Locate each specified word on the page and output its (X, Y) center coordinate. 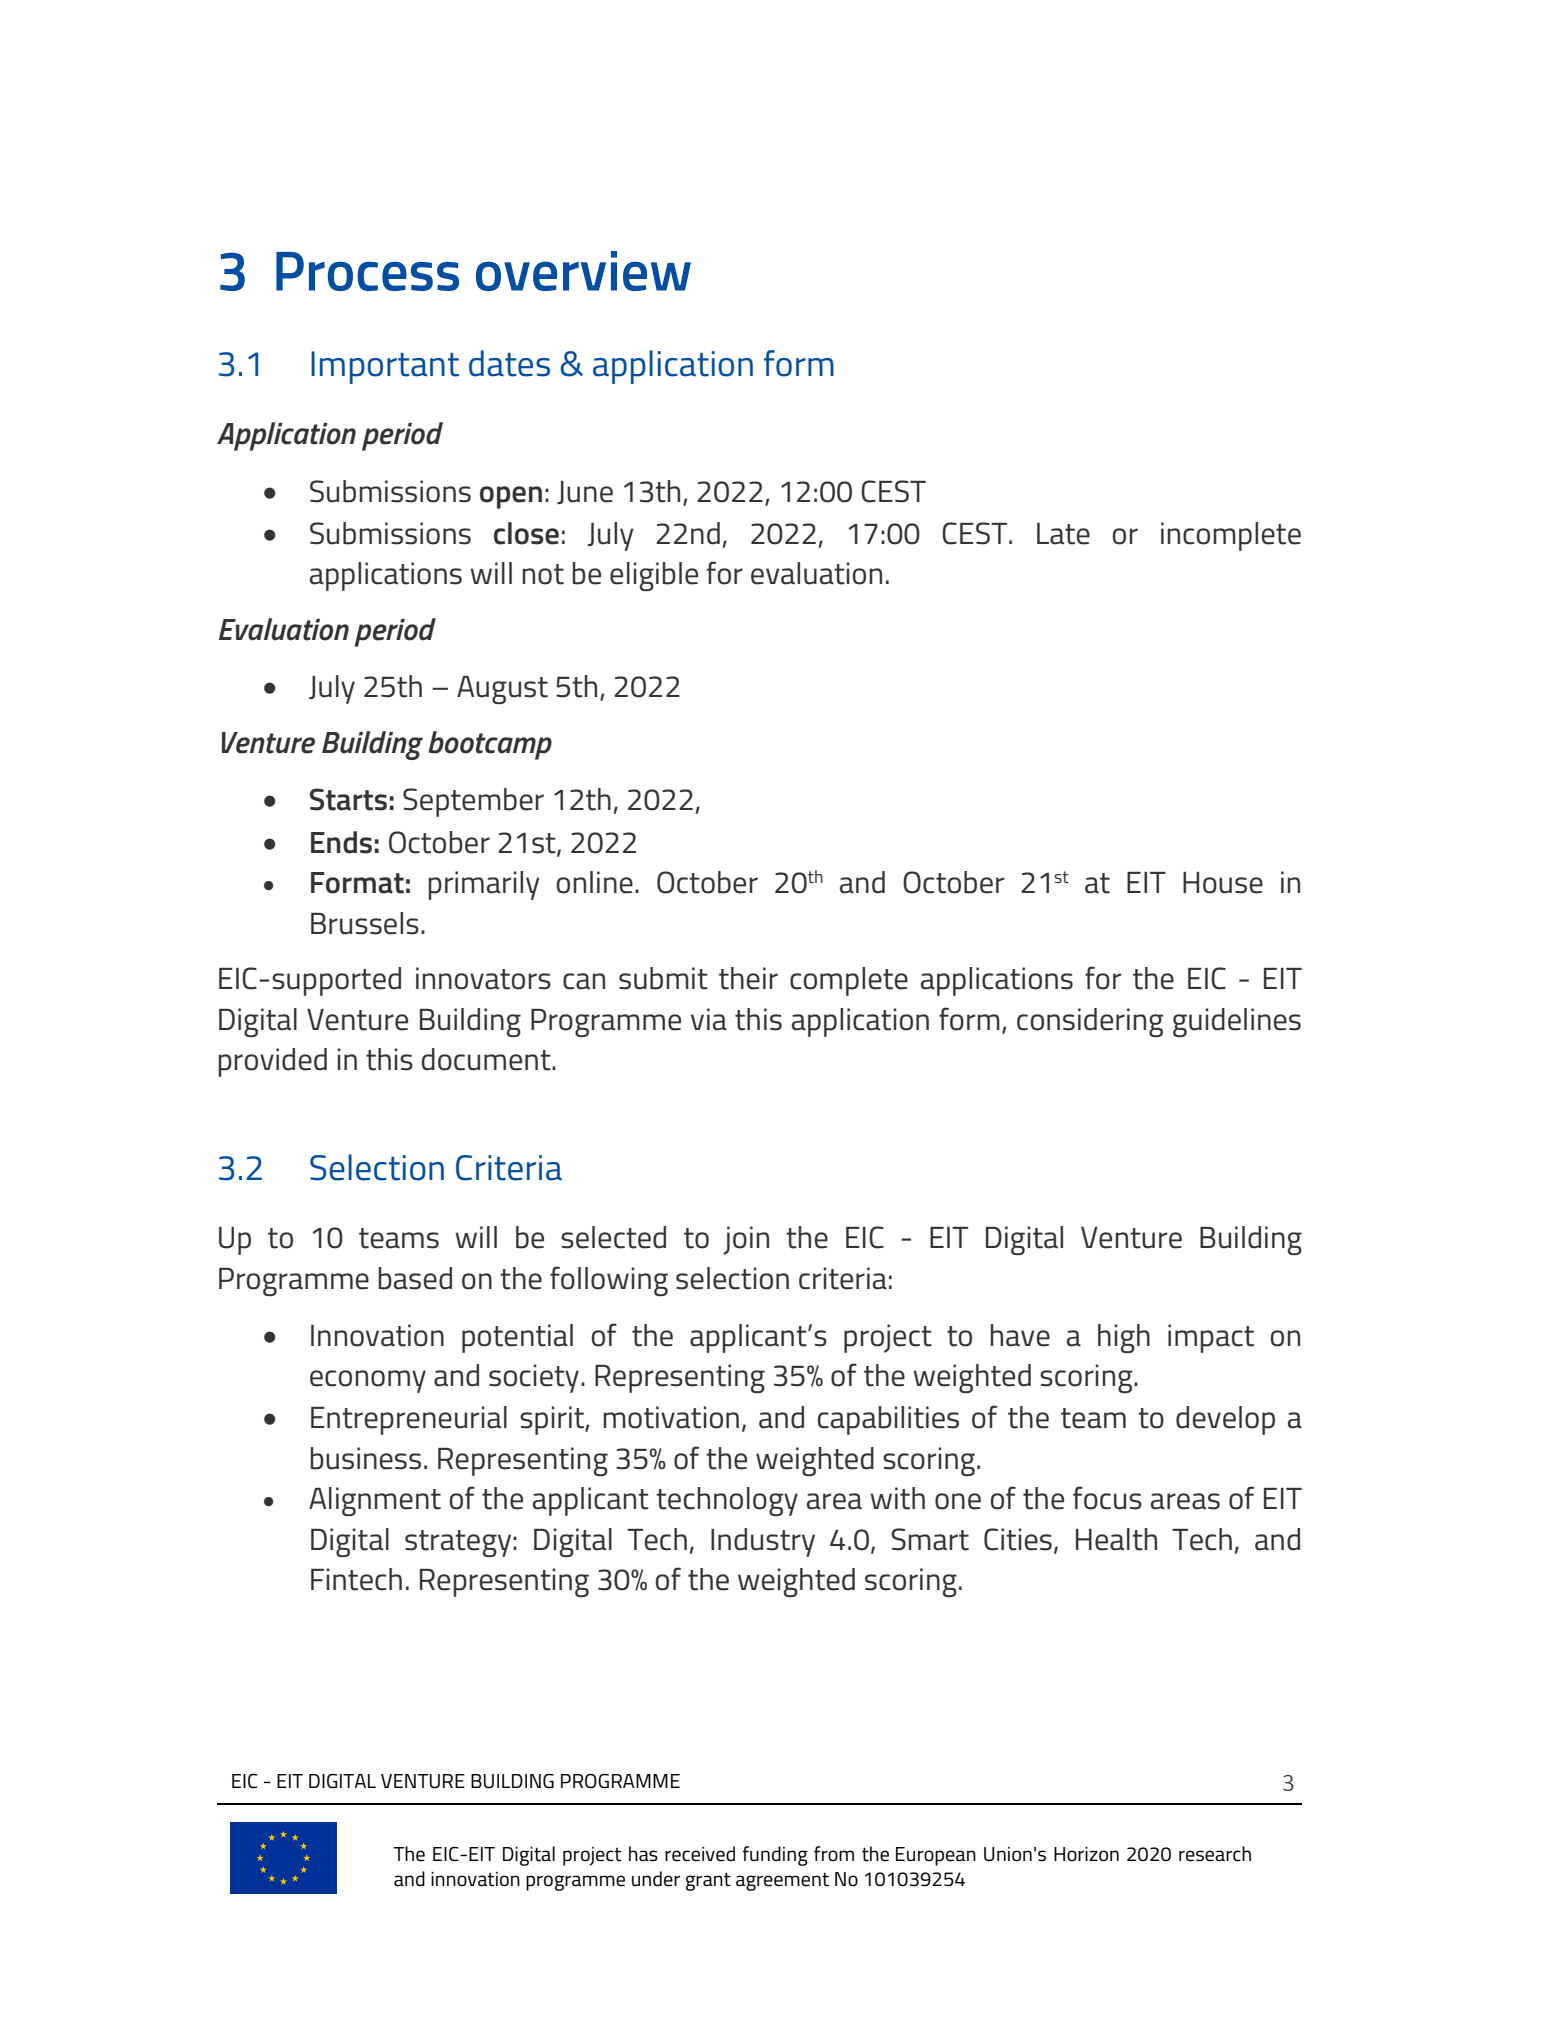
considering (1090, 1022)
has (643, 1854)
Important (385, 367)
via (709, 1019)
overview (583, 271)
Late (1063, 534)
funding (775, 1856)
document (487, 1059)
